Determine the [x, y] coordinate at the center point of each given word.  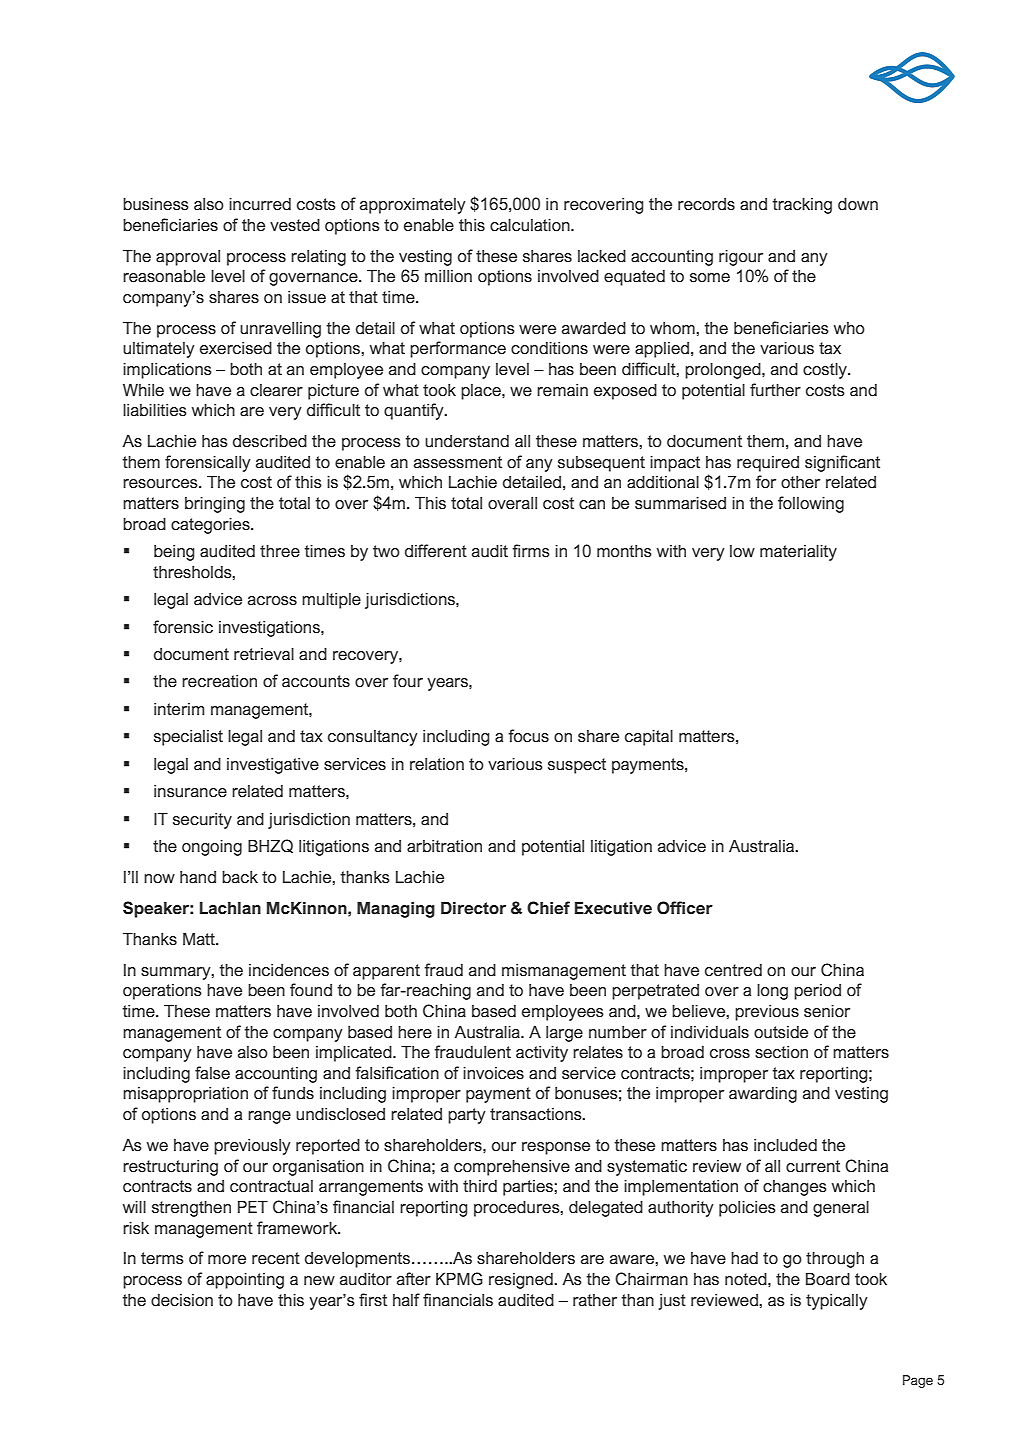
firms [531, 551]
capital [649, 738]
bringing [215, 505]
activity [542, 1054]
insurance [190, 791]
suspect [577, 766]
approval [188, 258]
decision [182, 1300]
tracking [802, 206]
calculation [531, 225]
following [811, 504]
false [212, 1073]
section [781, 1052]
